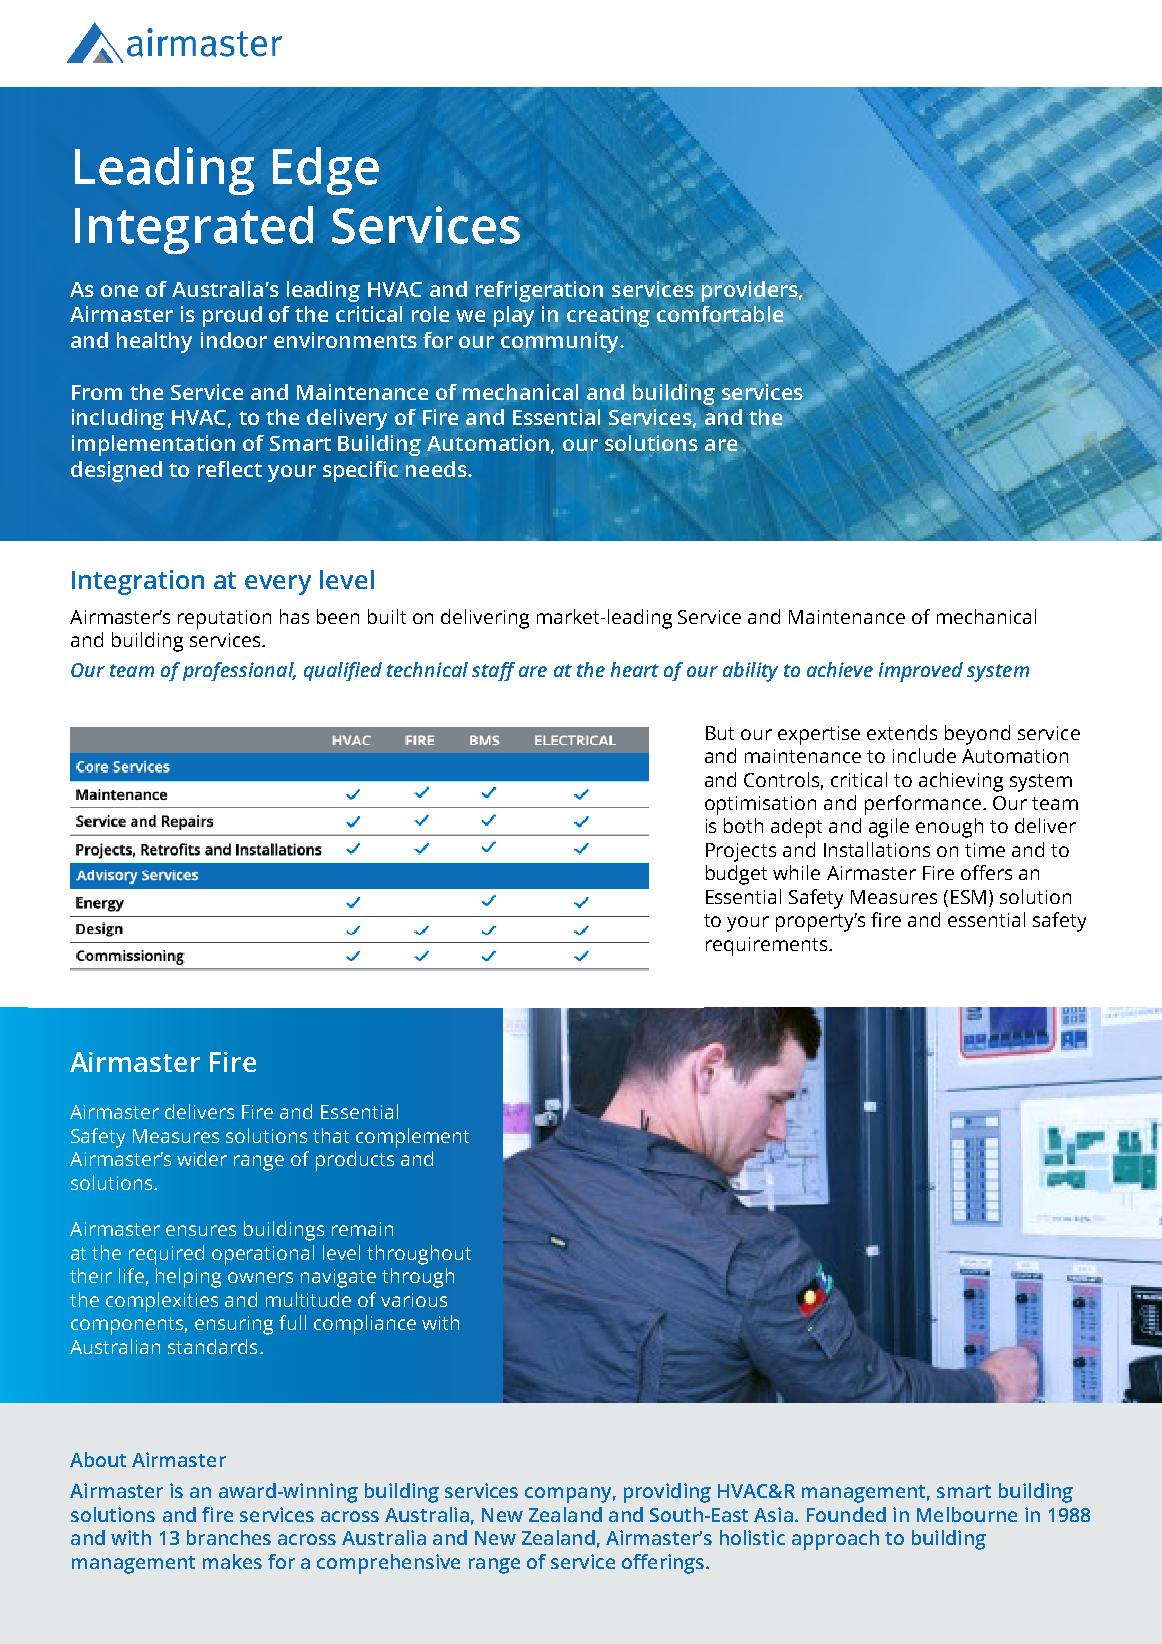 The width and height of the screenshot is (1162, 1644). Describe the element at coordinates (768, 946) in the screenshot. I see `requirements` at that location.
